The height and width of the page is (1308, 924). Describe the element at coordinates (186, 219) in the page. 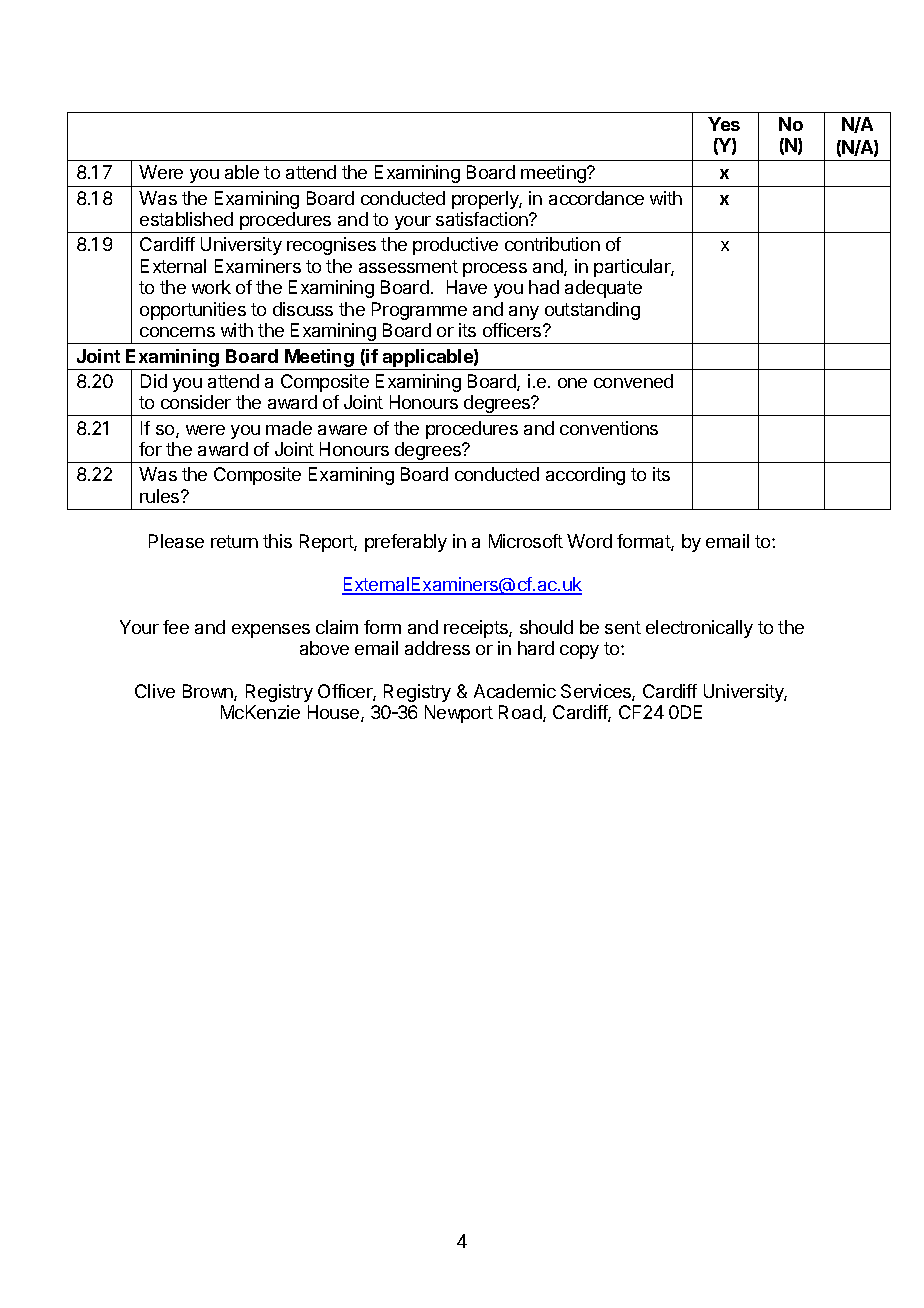

I see `established` at that location.
